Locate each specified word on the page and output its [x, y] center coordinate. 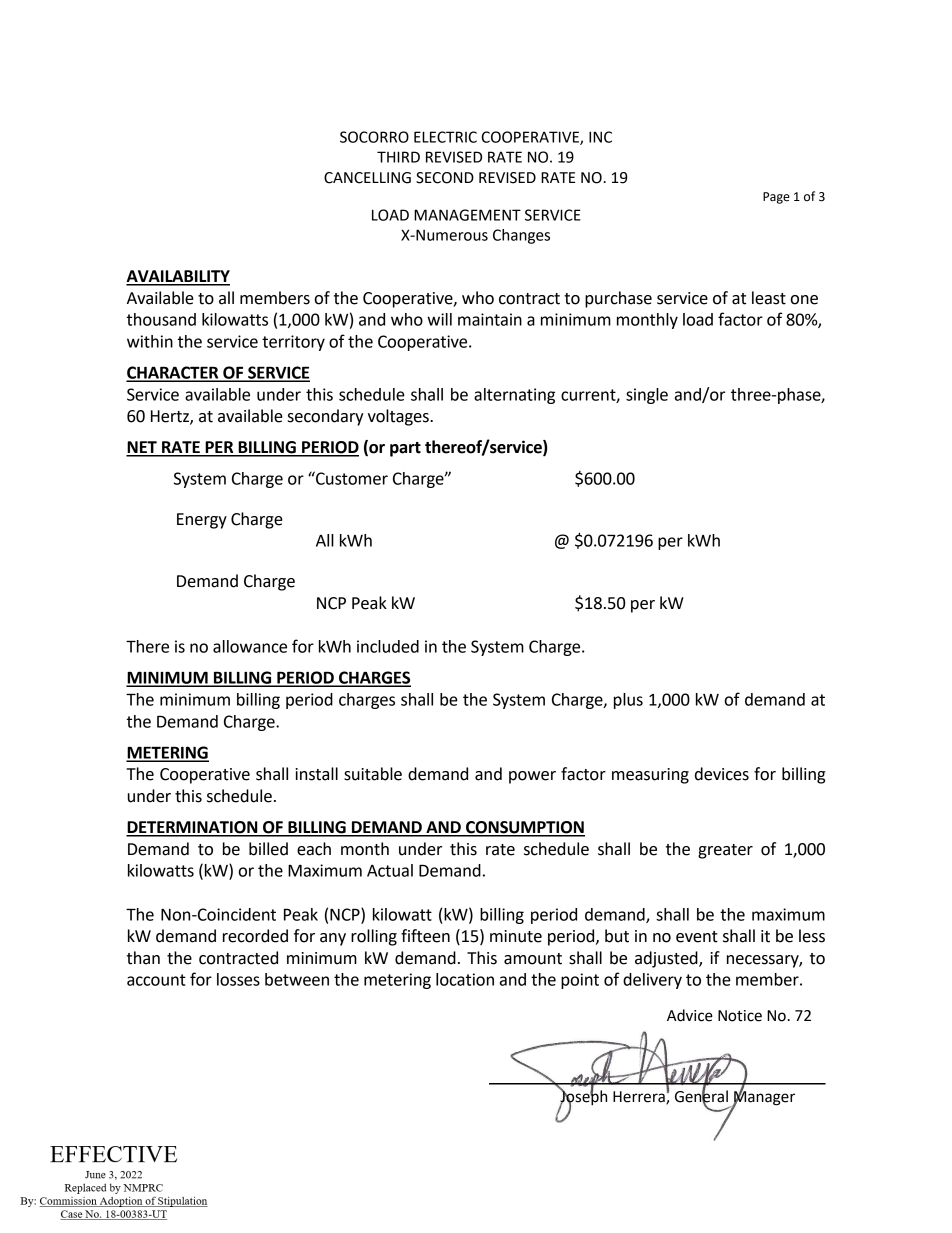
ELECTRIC [445, 137]
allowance [250, 646]
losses [238, 979]
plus [628, 701]
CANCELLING [367, 178]
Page [776, 198]
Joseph [583, 1097]
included [388, 646]
